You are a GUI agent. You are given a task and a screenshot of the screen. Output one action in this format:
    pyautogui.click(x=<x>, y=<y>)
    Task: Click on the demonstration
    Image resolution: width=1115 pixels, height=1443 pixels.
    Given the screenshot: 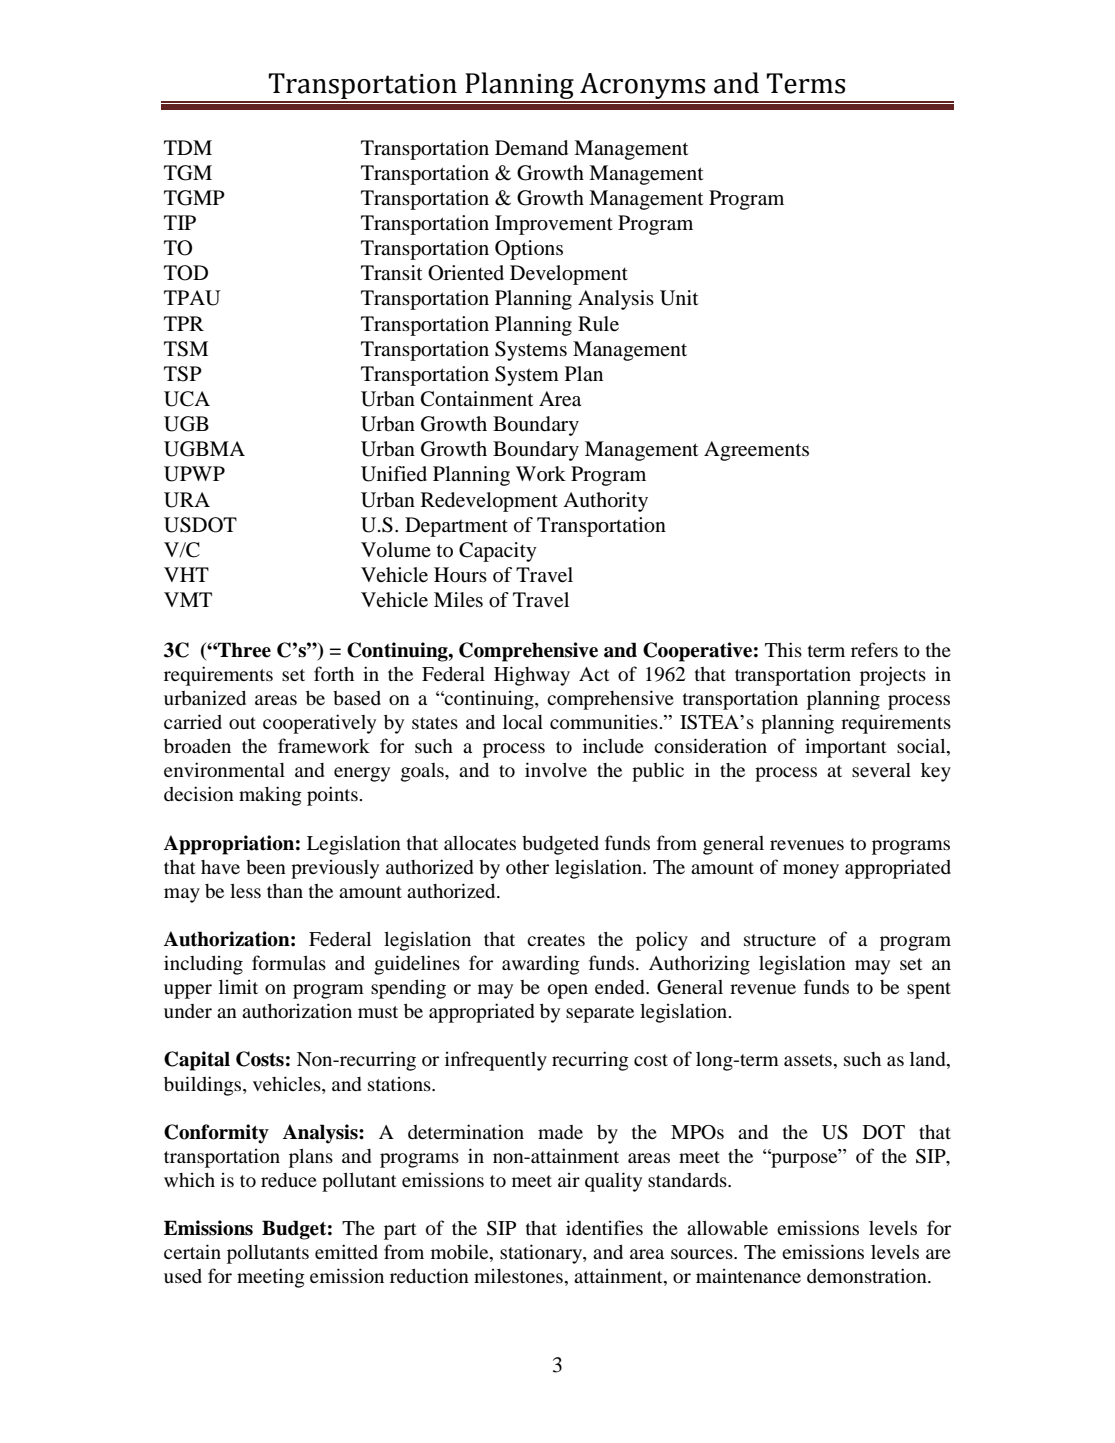 What is the action you would take?
    pyautogui.click(x=868, y=1275)
